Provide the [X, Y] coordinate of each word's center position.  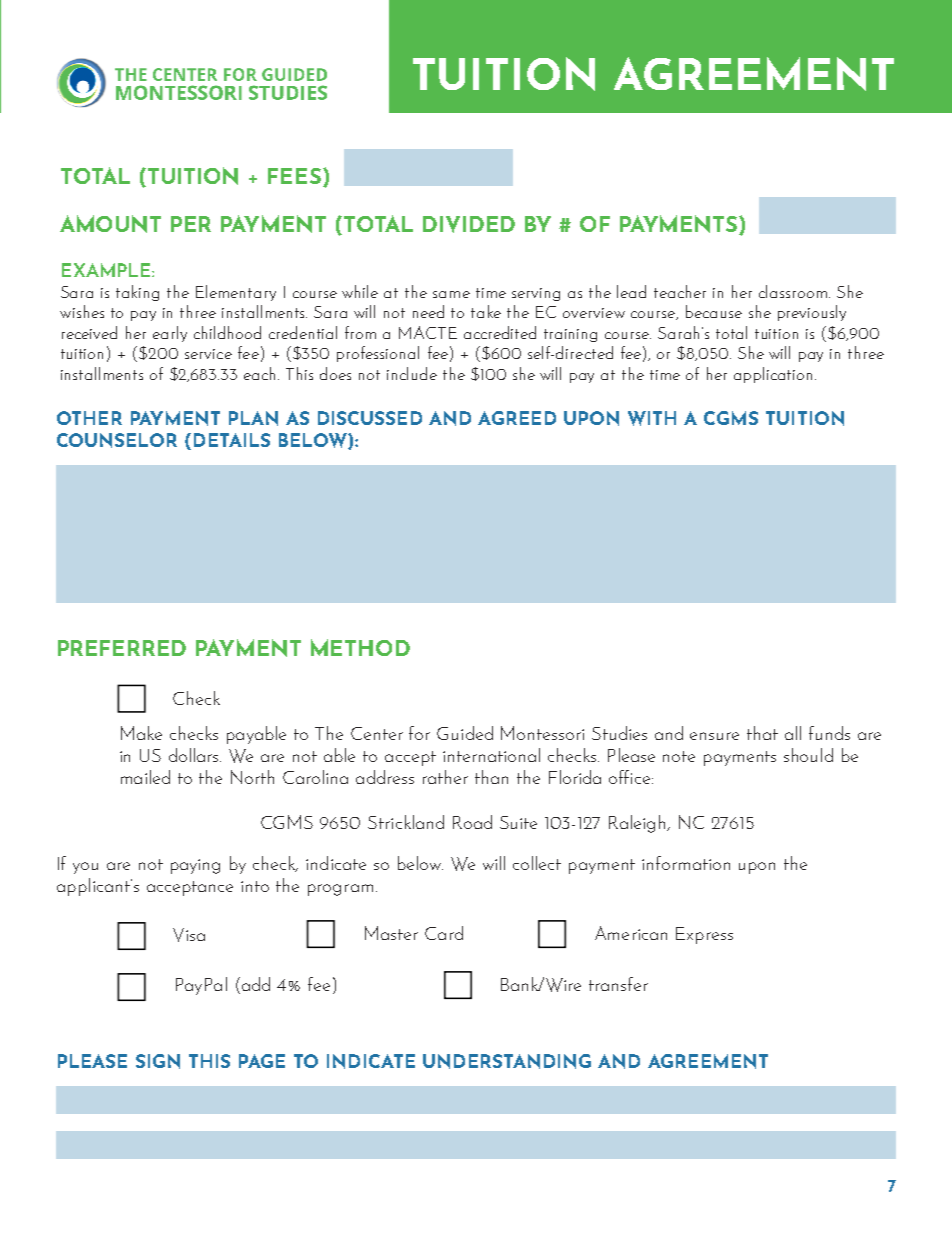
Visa [189, 935]
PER [191, 224]
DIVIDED [469, 224]
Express [704, 935]
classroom [793, 291]
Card [444, 933]
